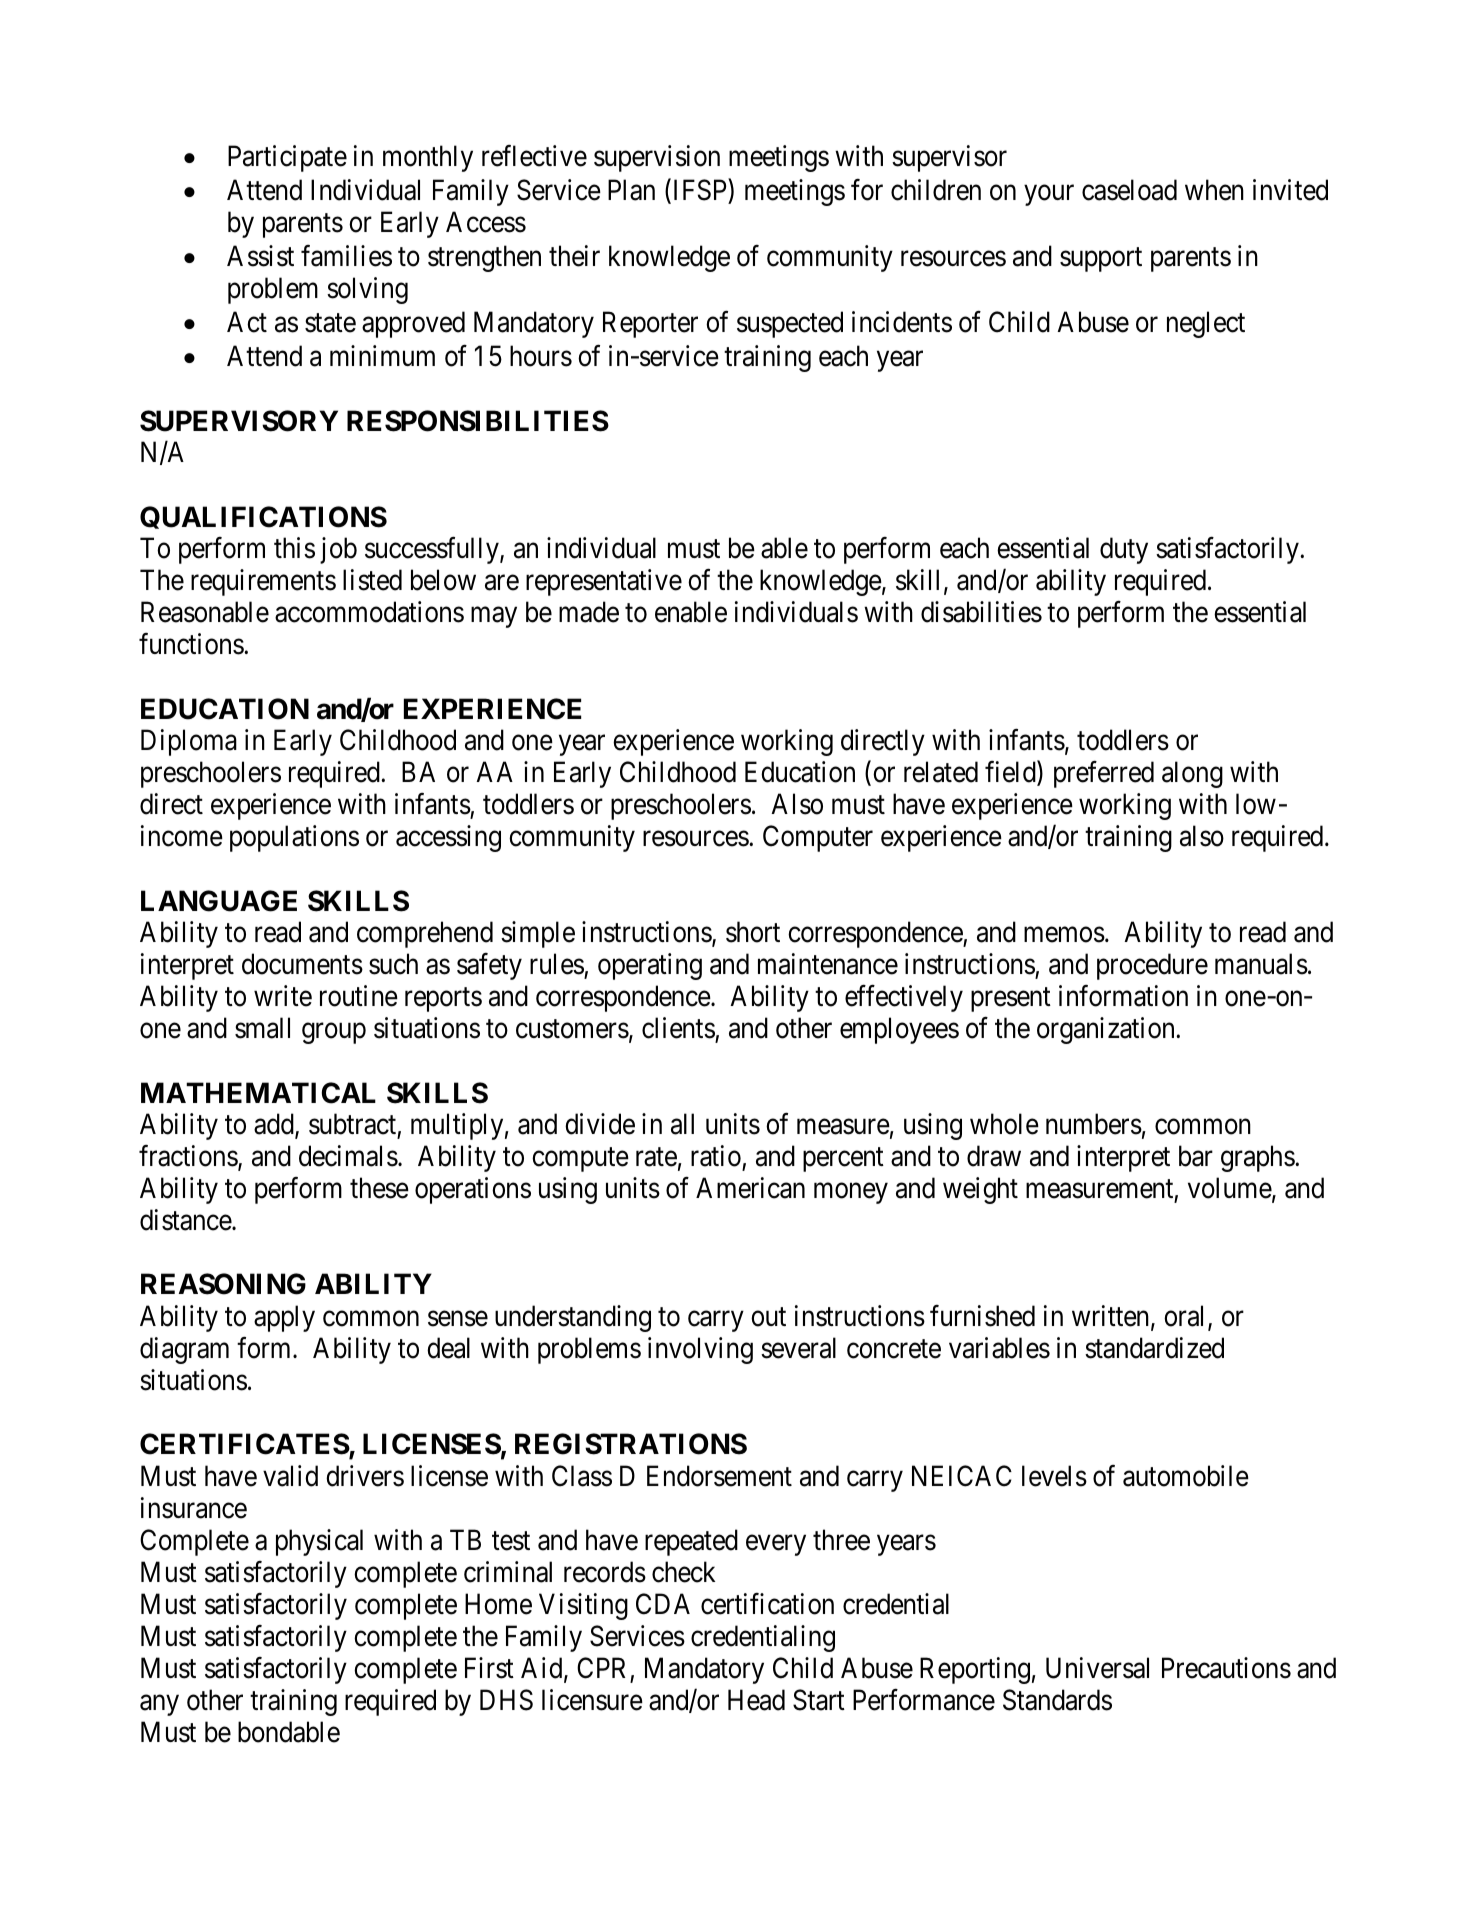 This screenshot has width=1481, height=1916. I want to click on oral, so click(1186, 1317).
